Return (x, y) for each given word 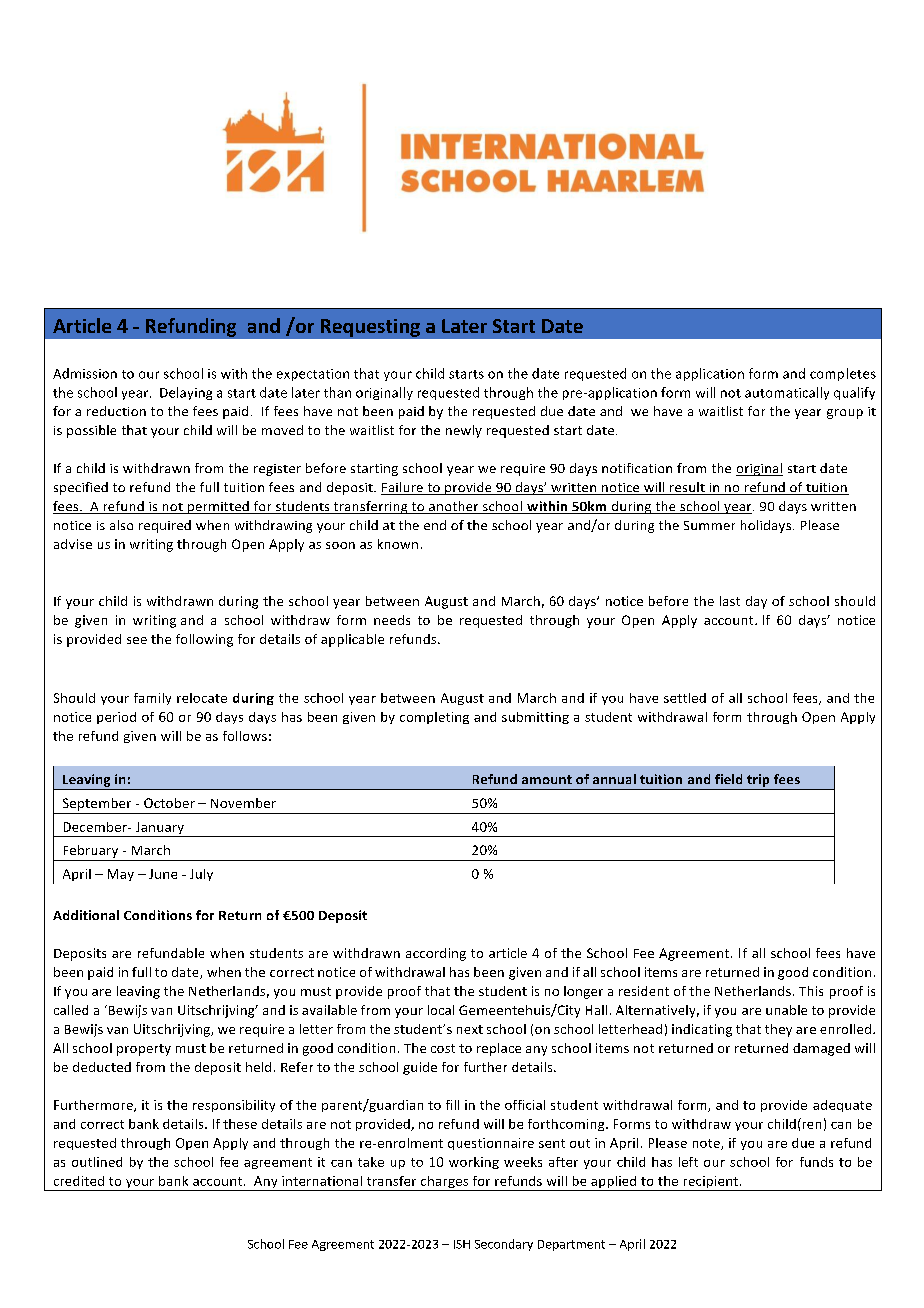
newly (464, 431)
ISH (462, 1244)
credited (79, 1181)
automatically (787, 393)
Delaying (186, 393)
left (688, 1162)
